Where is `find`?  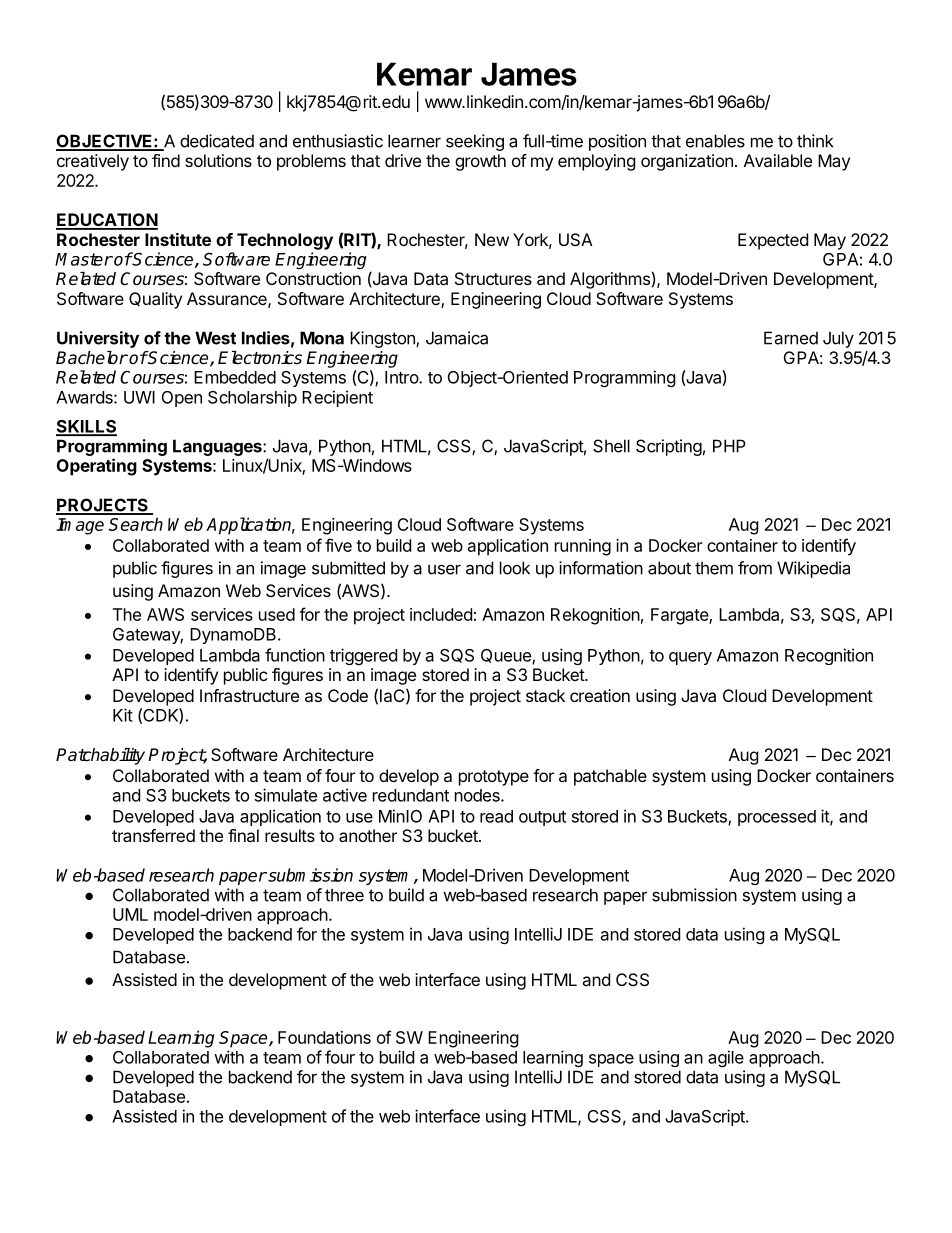 find is located at coordinates (166, 160).
